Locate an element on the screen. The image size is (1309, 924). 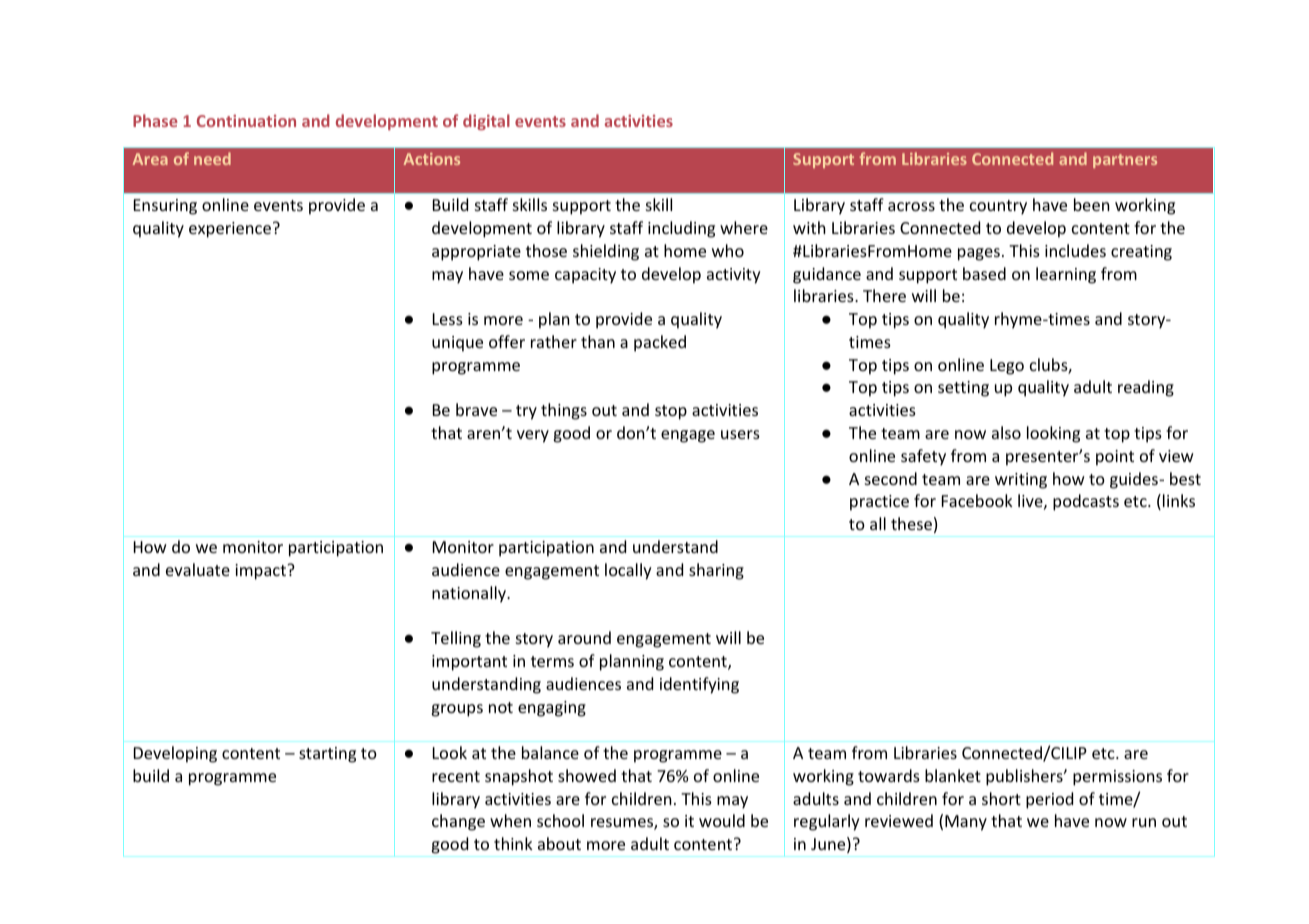
learning is located at coordinates (1066, 275).
